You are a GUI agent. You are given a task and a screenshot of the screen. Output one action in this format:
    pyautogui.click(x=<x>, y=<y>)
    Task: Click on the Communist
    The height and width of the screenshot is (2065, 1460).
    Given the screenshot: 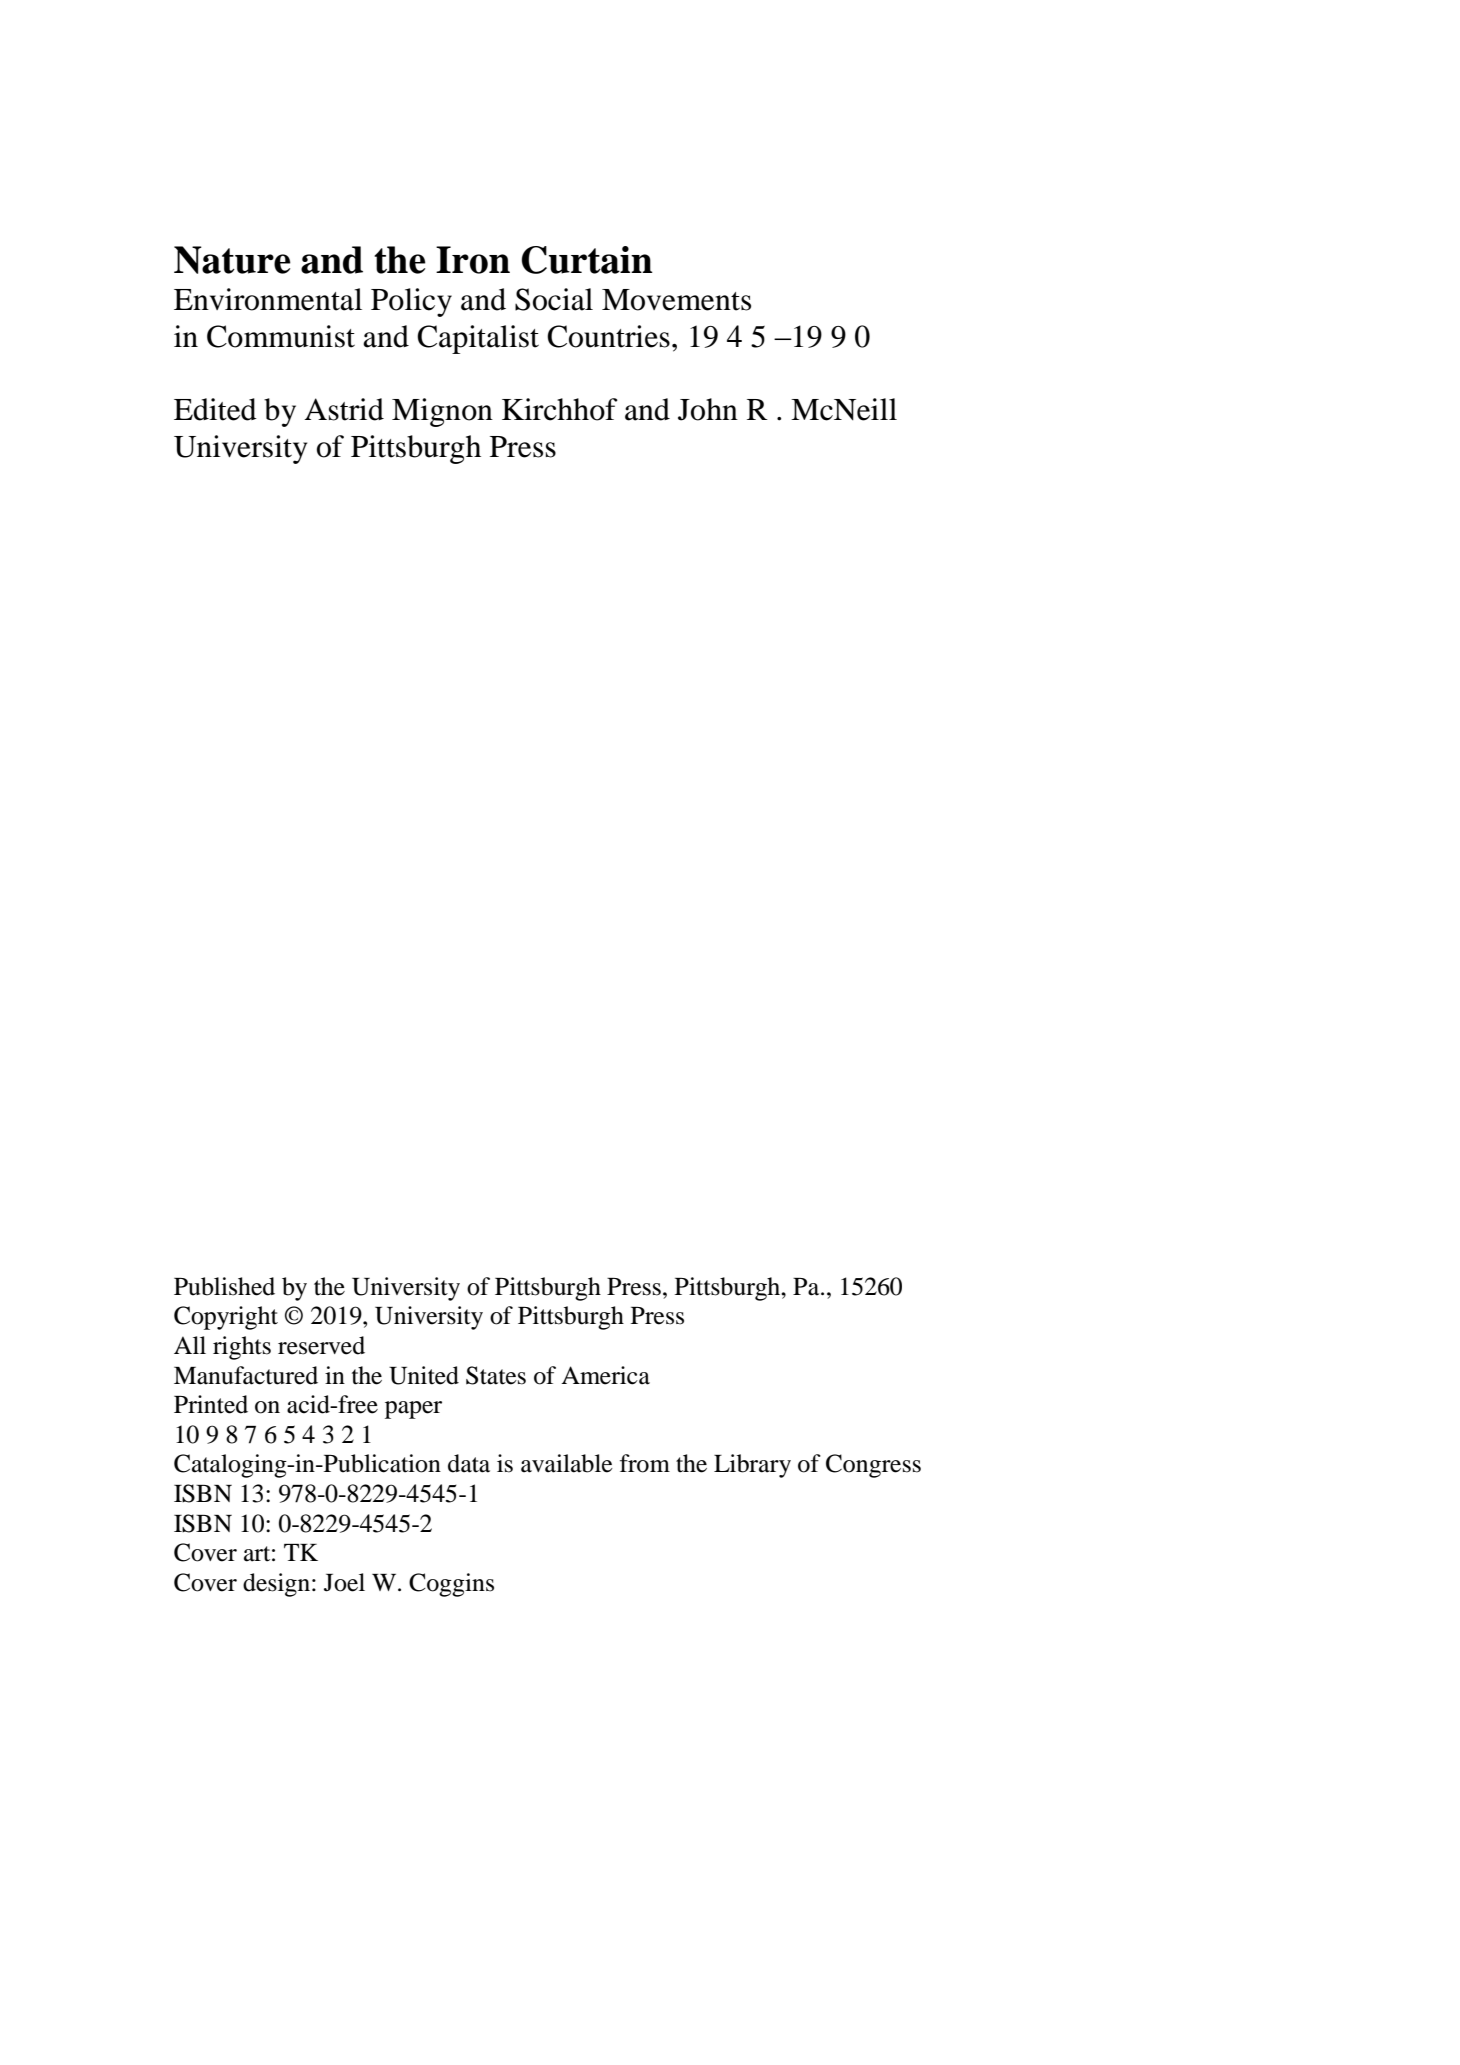 What is the action you would take?
    pyautogui.click(x=281, y=336)
